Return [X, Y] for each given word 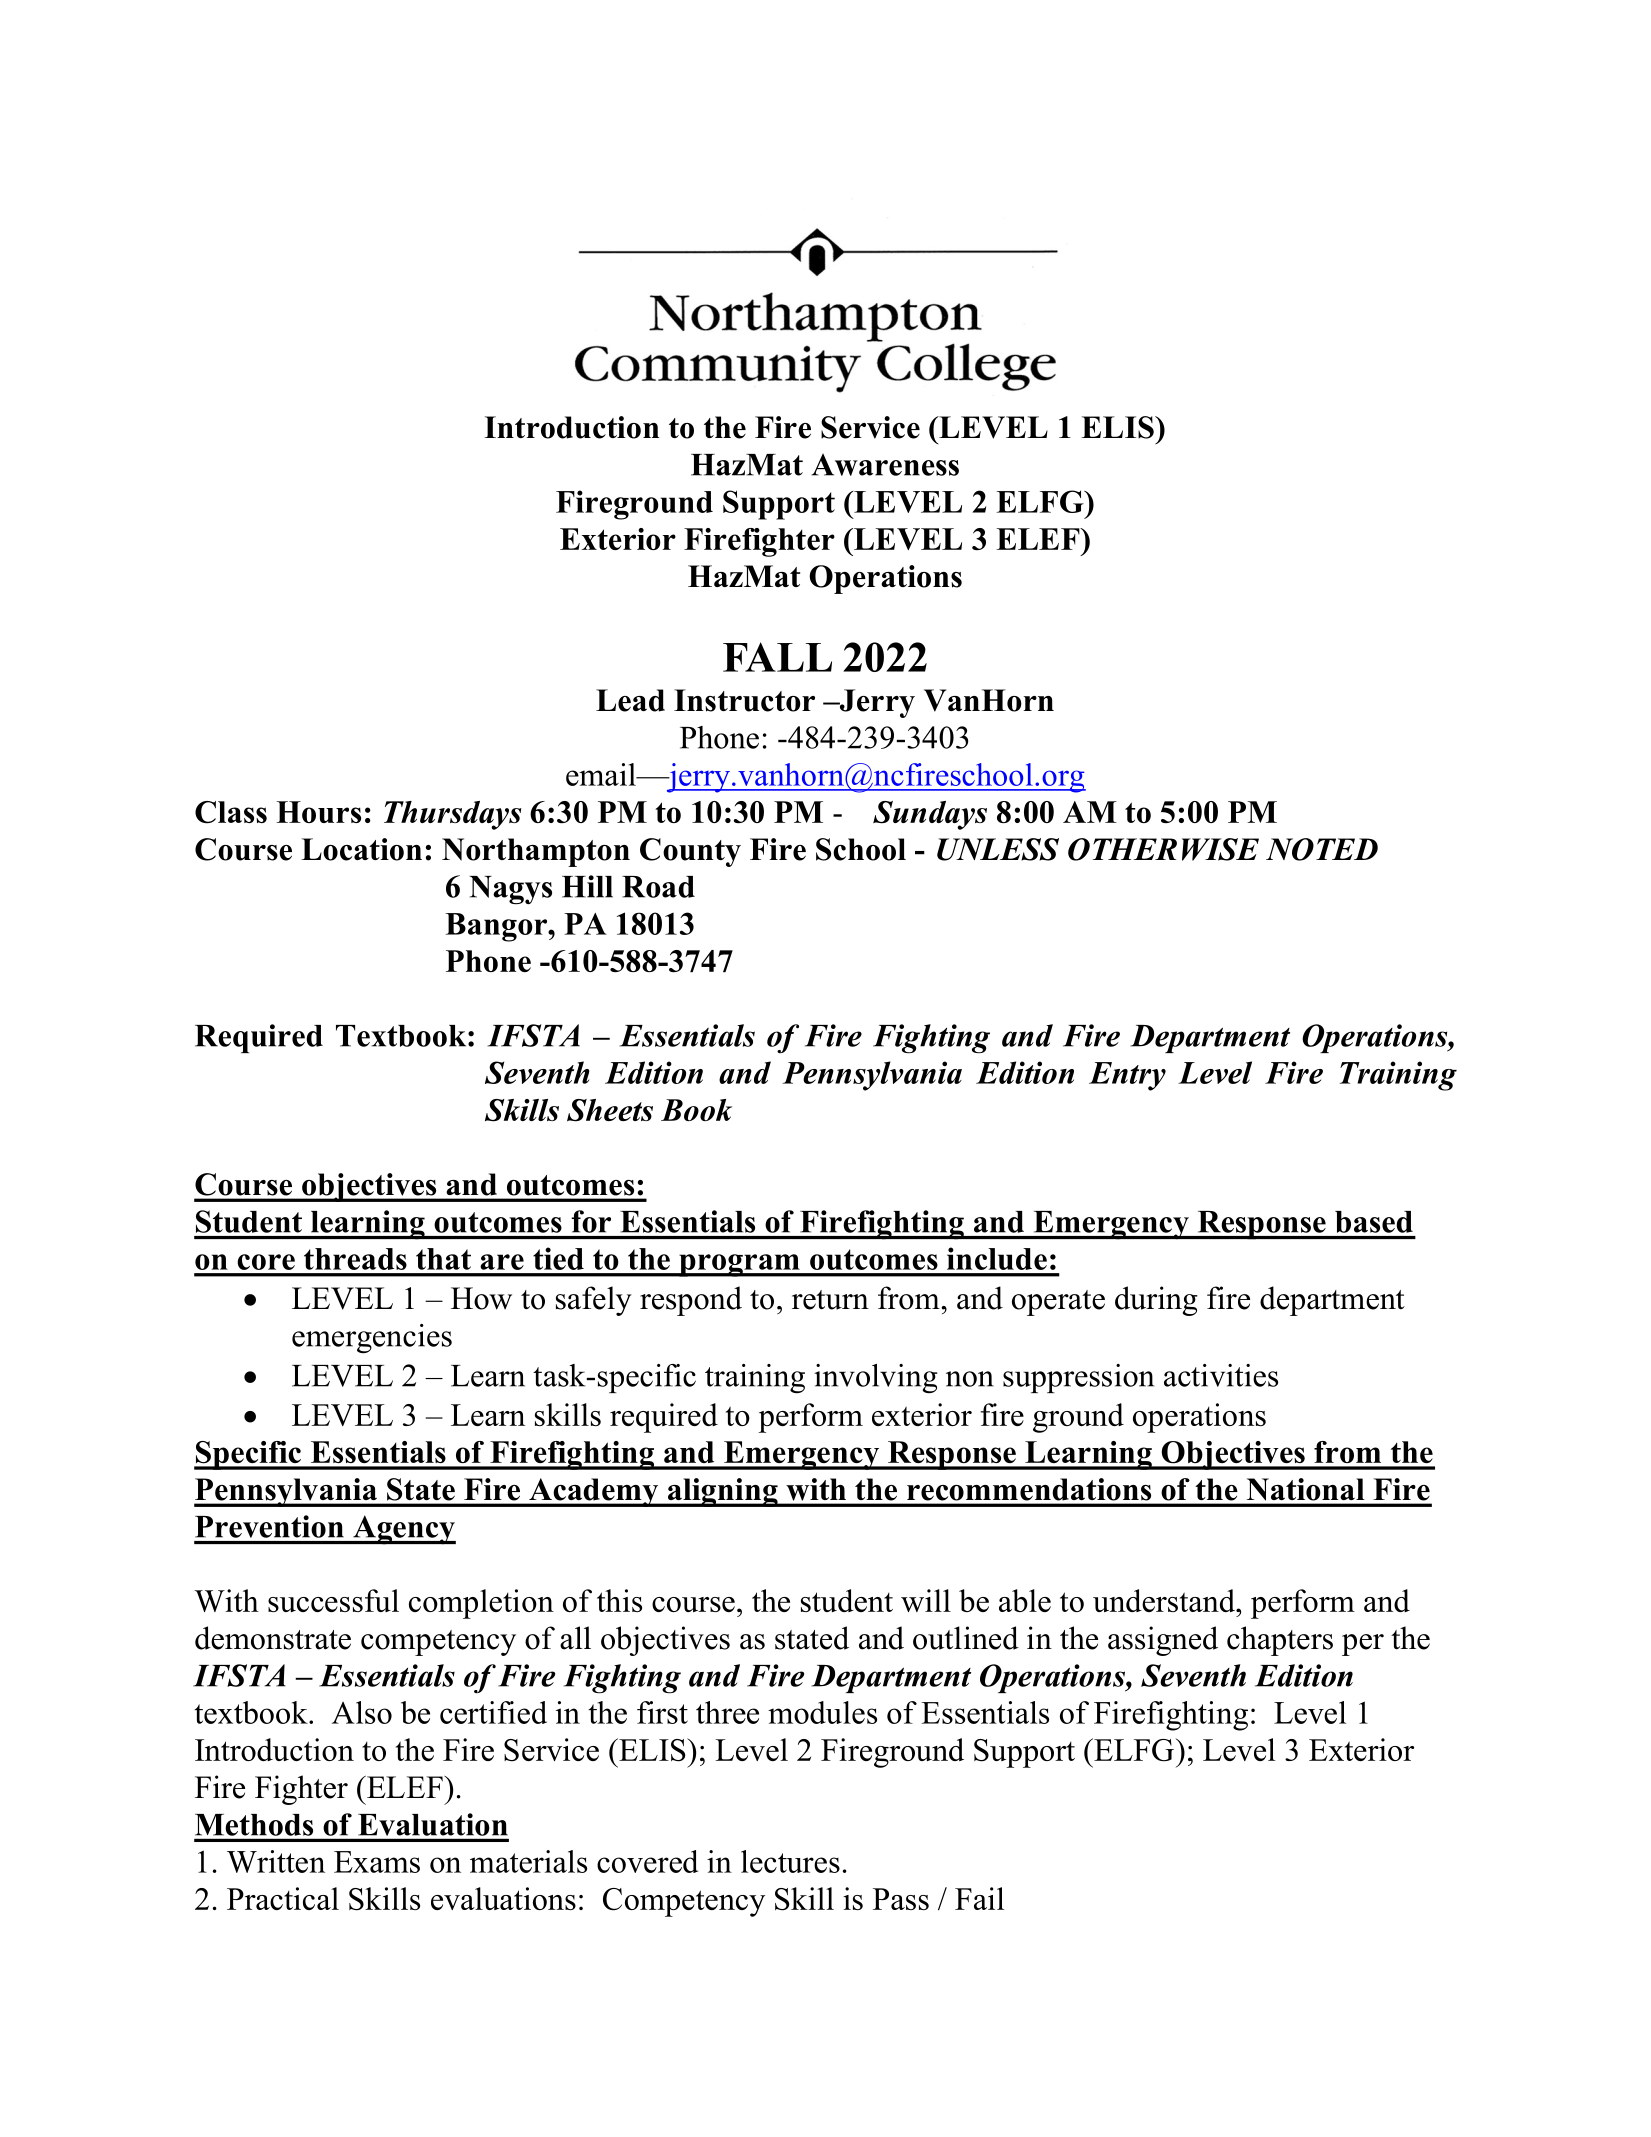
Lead [630, 700]
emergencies [372, 1339]
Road [658, 887]
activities [1221, 1375]
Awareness [885, 465]
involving [876, 1378]
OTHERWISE [1163, 849]
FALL [777, 657]
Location [361, 849]
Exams [377, 1862]
